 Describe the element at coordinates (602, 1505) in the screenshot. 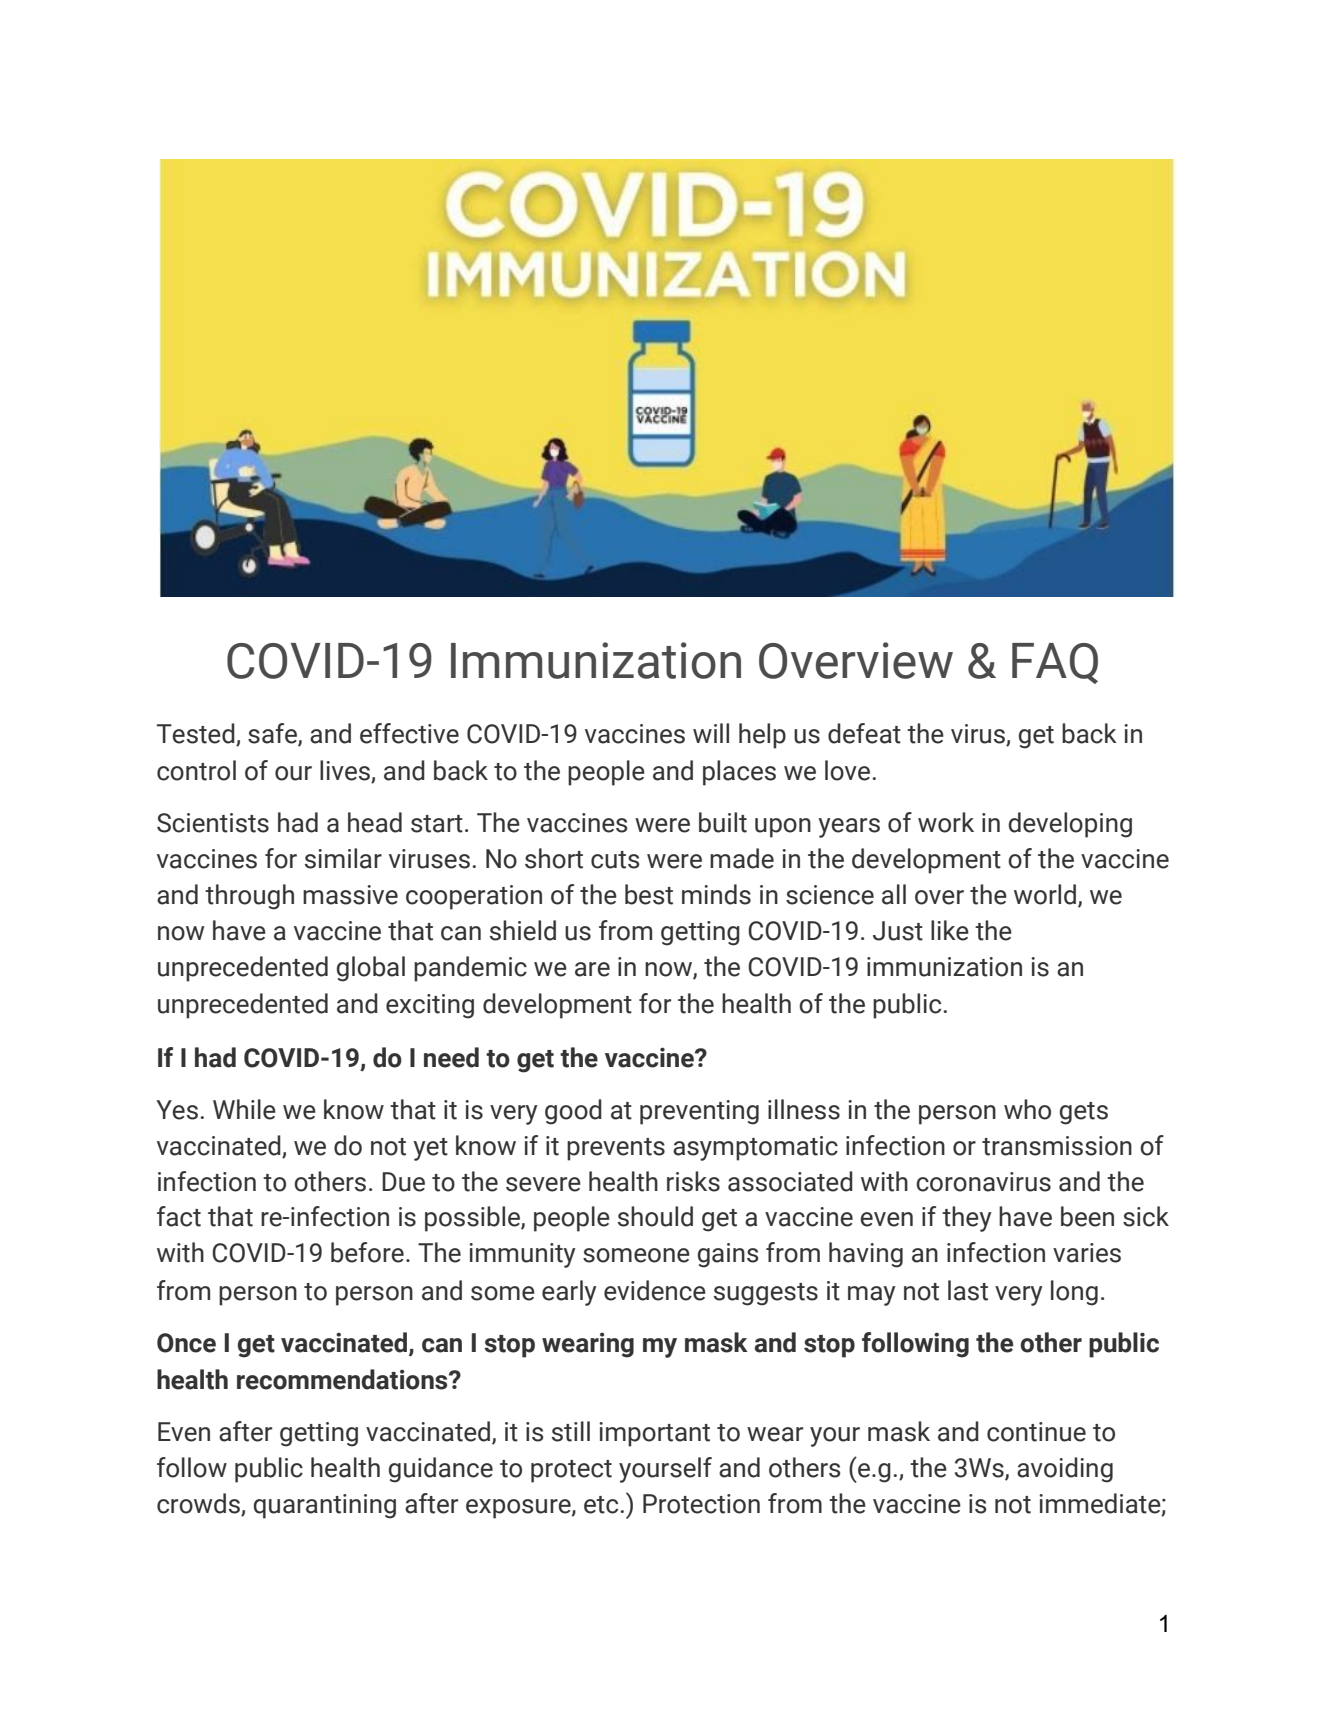

I see `etc` at that location.
